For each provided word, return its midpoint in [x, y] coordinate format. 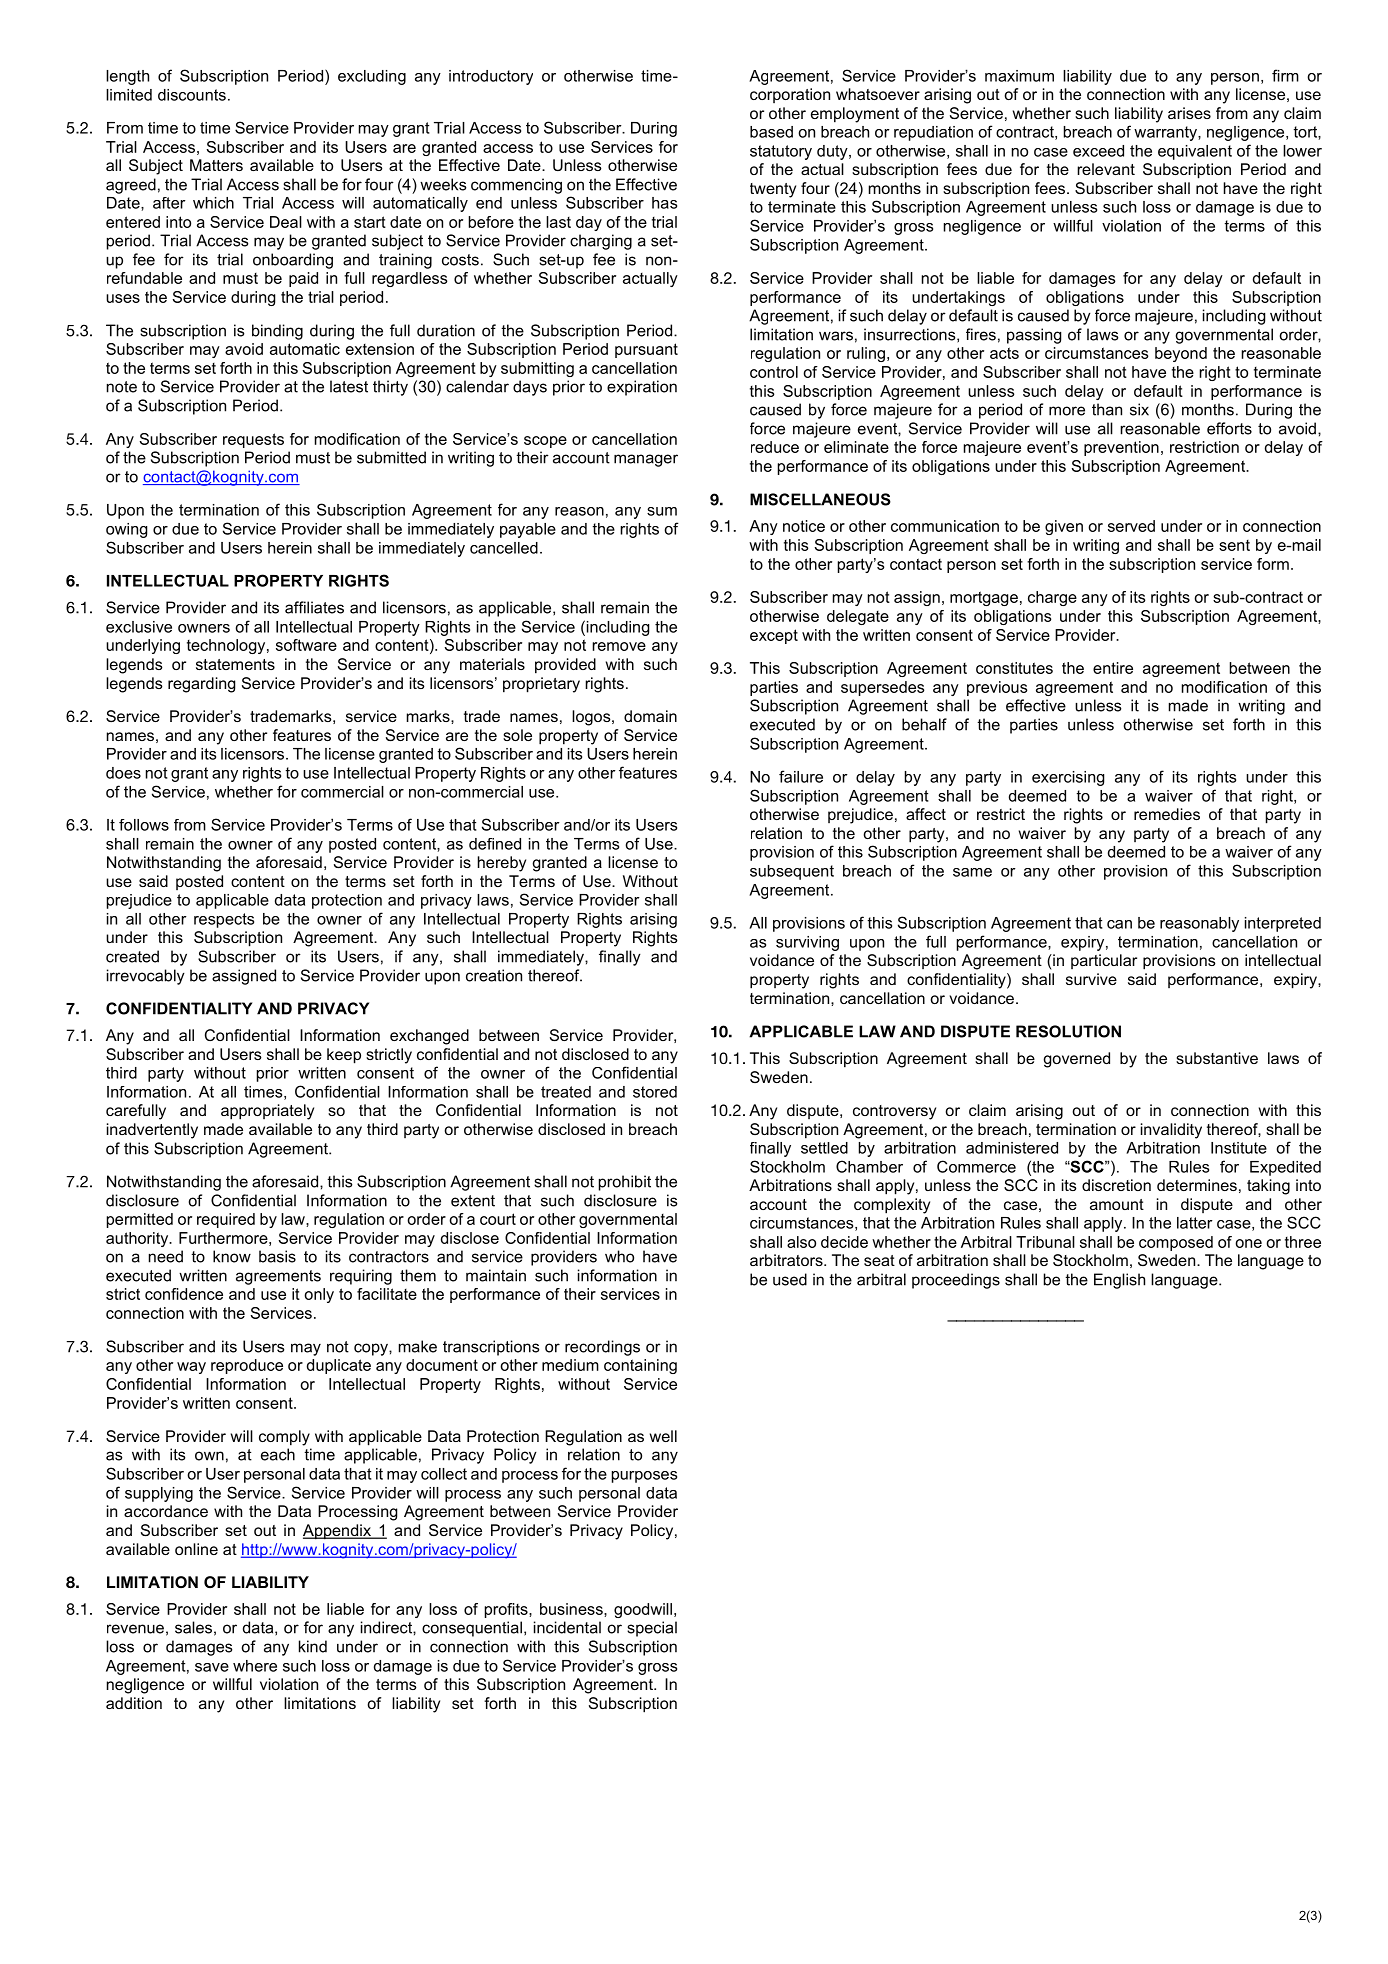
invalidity [1171, 1131]
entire [1113, 668]
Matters [216, 165]
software [306, 645]
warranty [1166, 133]
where [255, 1666]
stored [655, 1092]
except [774, 636]
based [771, 132]
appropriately [267, 1112]
